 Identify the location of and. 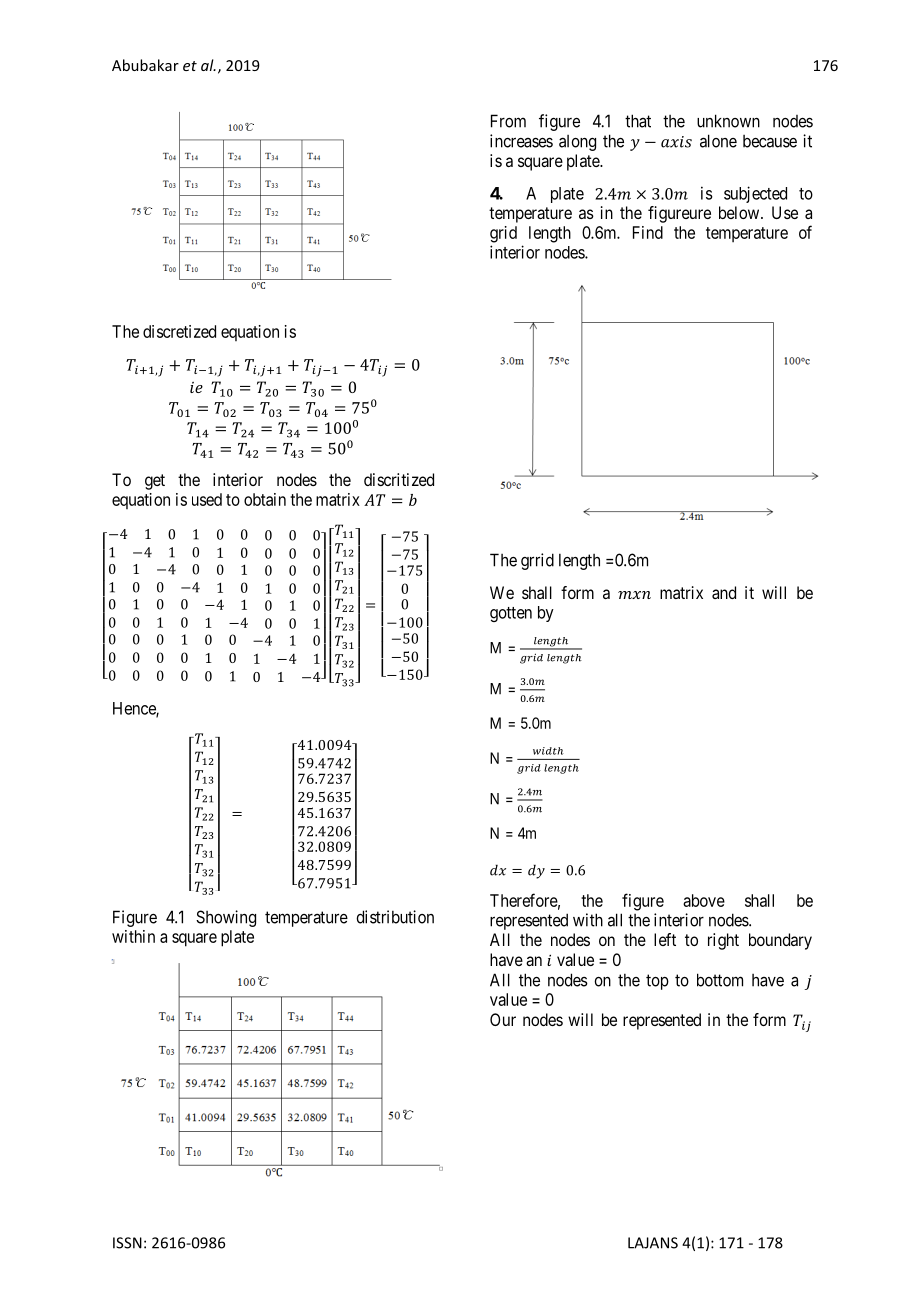
(724, 592).
